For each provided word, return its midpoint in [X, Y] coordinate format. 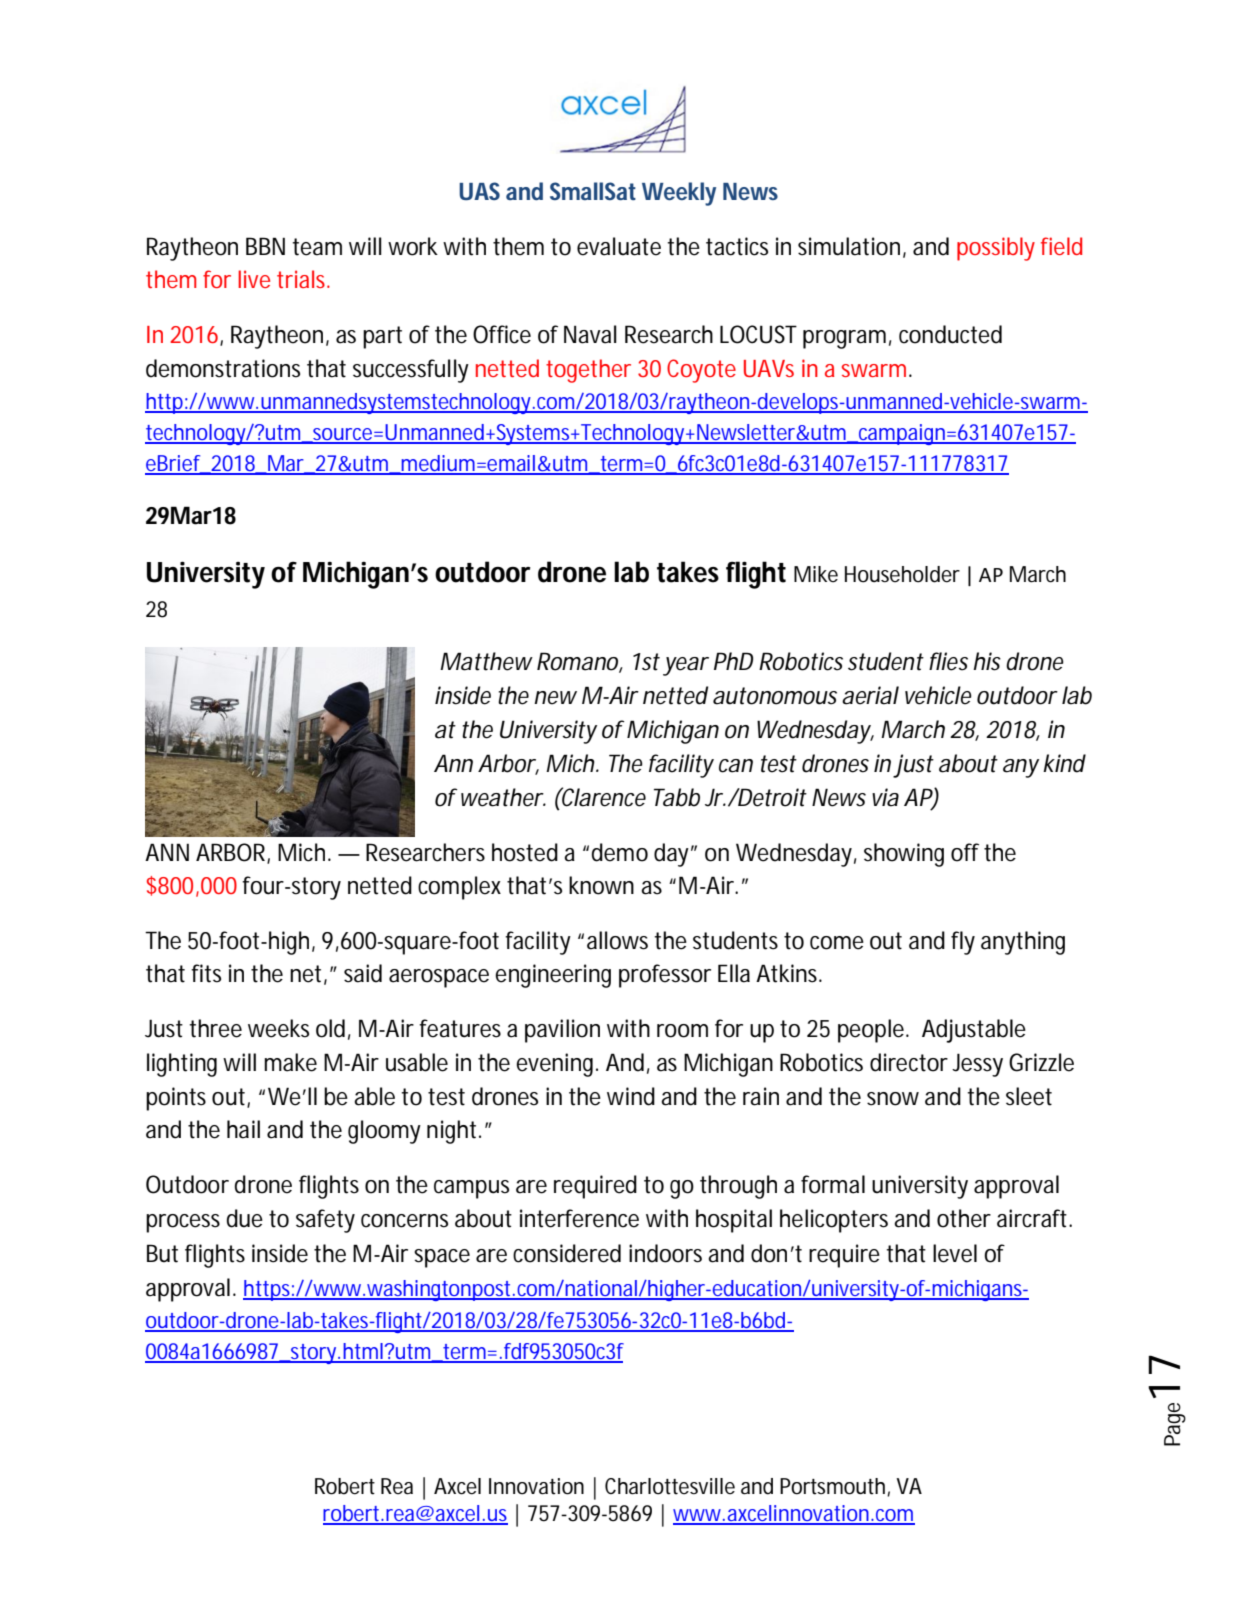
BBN [265, 246]
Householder [902, 574]
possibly [996, 249]
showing [904, 855]
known [601, 885]
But [162, 1253]
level [955, 1253]
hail [243, 1129]
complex [459, 888]
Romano [580, 662]
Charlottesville [670, 1486]
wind [631, 1096]
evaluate [619, 246]
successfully [411, 371]
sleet [1029, 1096]
